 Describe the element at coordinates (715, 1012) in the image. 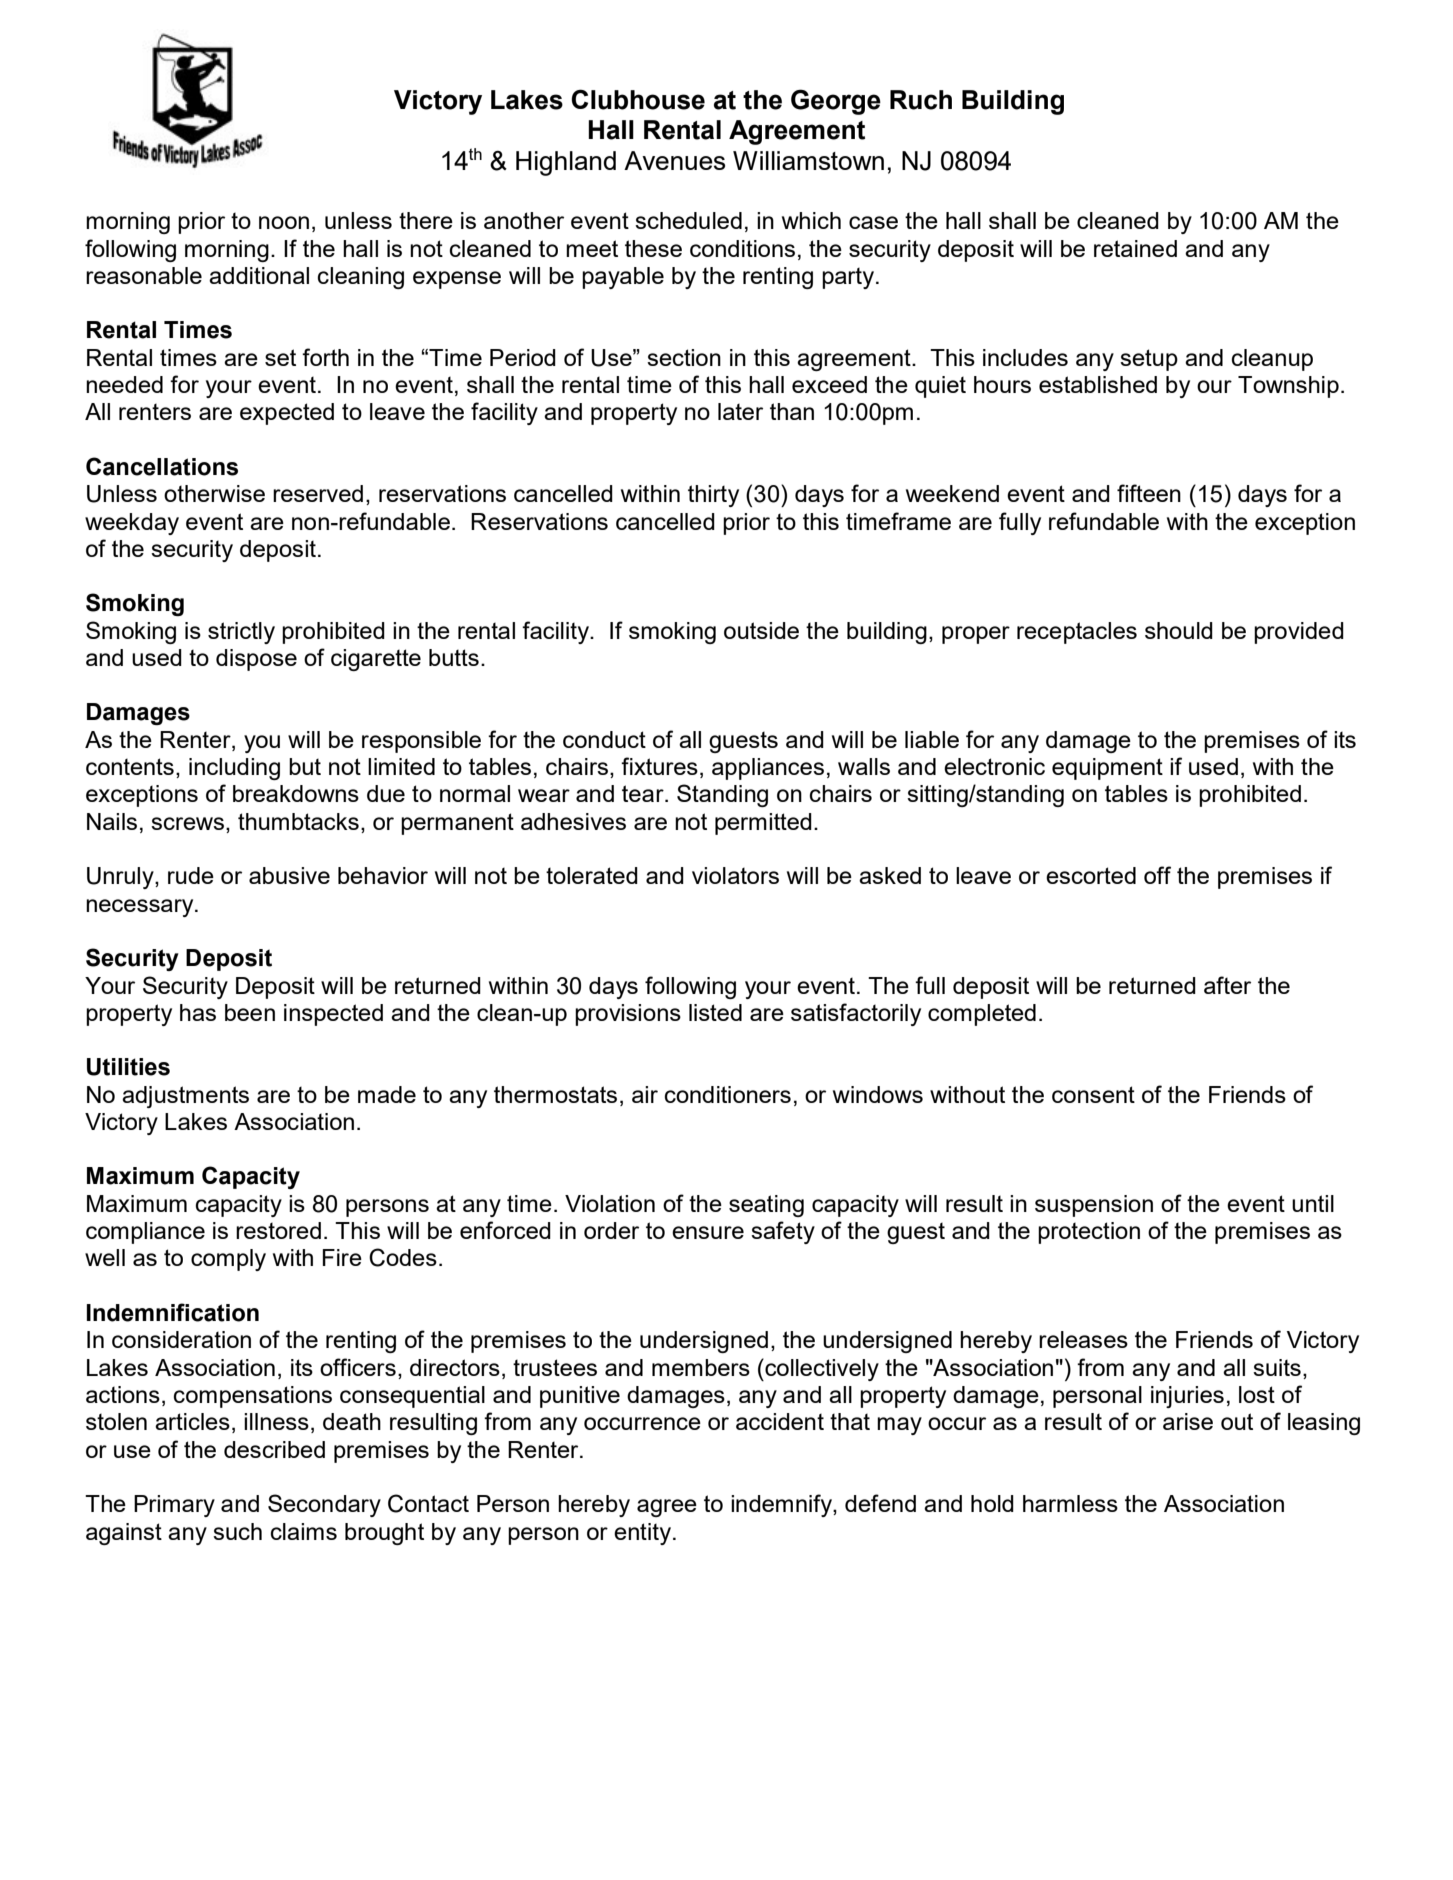

I see `listed` at that location.
